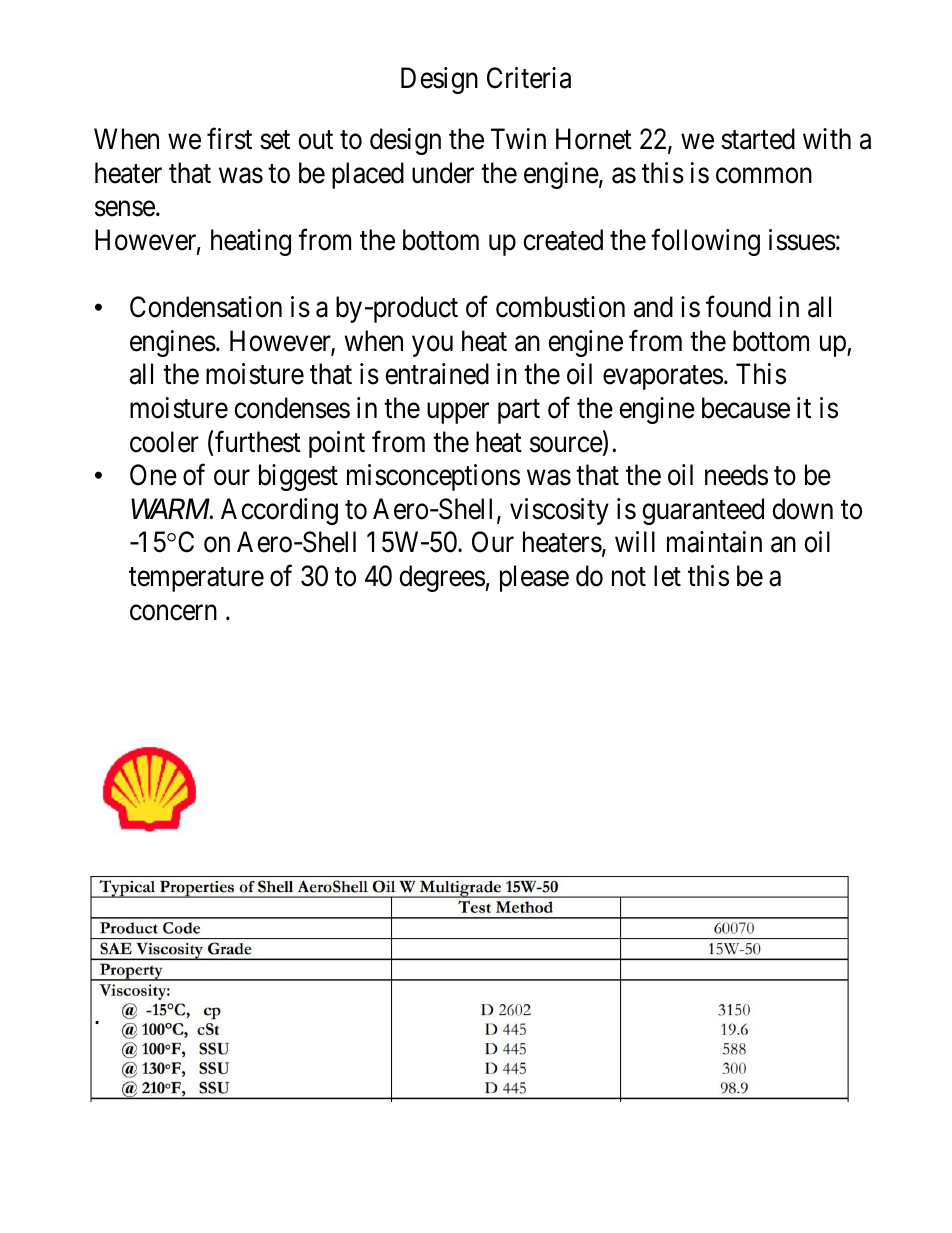 Image resolution: width=952 pixels, height=1233 pixels. What do you see at coordinates (563, 240) in the screenshot?
I see `created` at bounding box center [563, 240].
